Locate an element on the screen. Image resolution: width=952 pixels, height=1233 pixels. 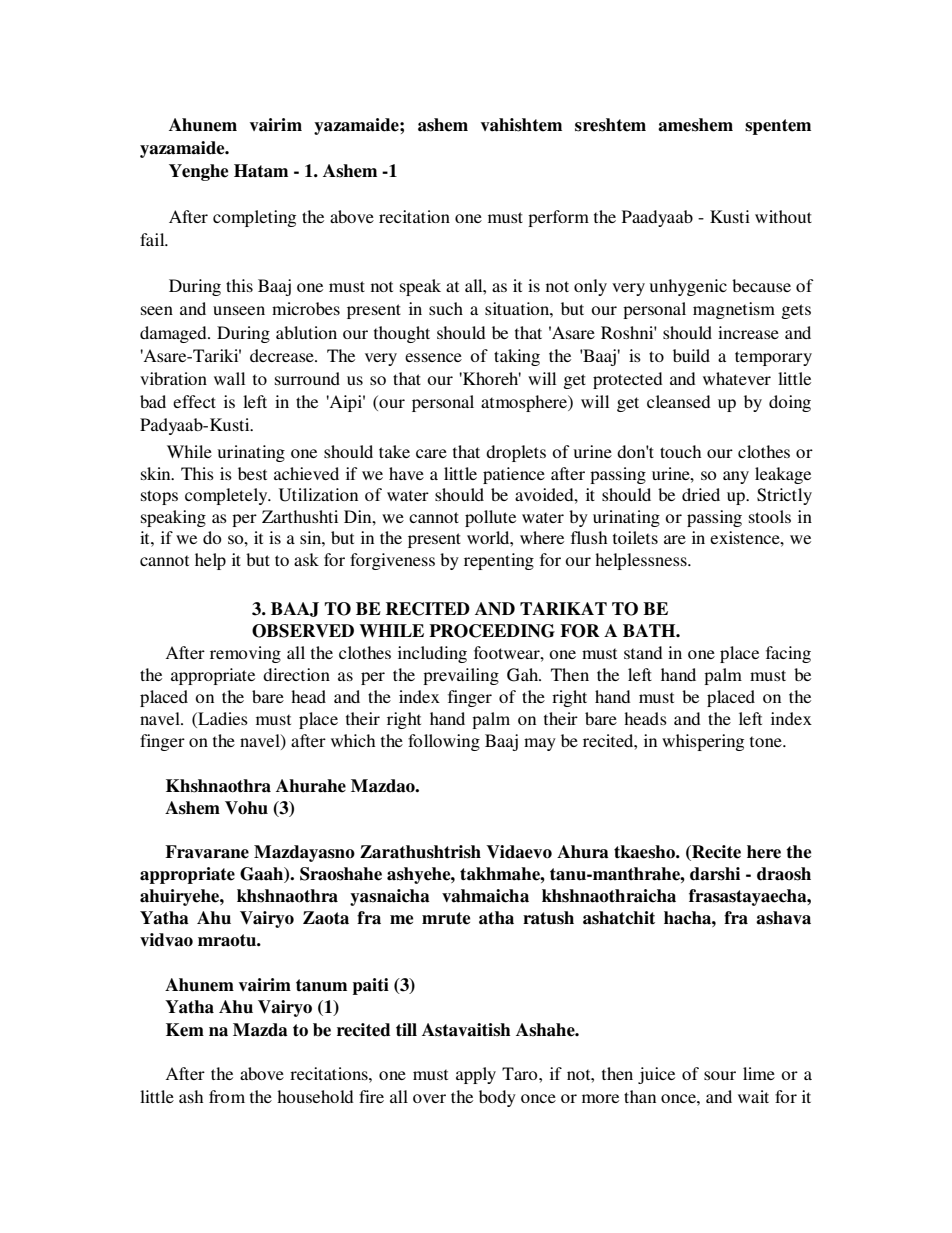
unhygenic is located at coordinates (688, 287).
